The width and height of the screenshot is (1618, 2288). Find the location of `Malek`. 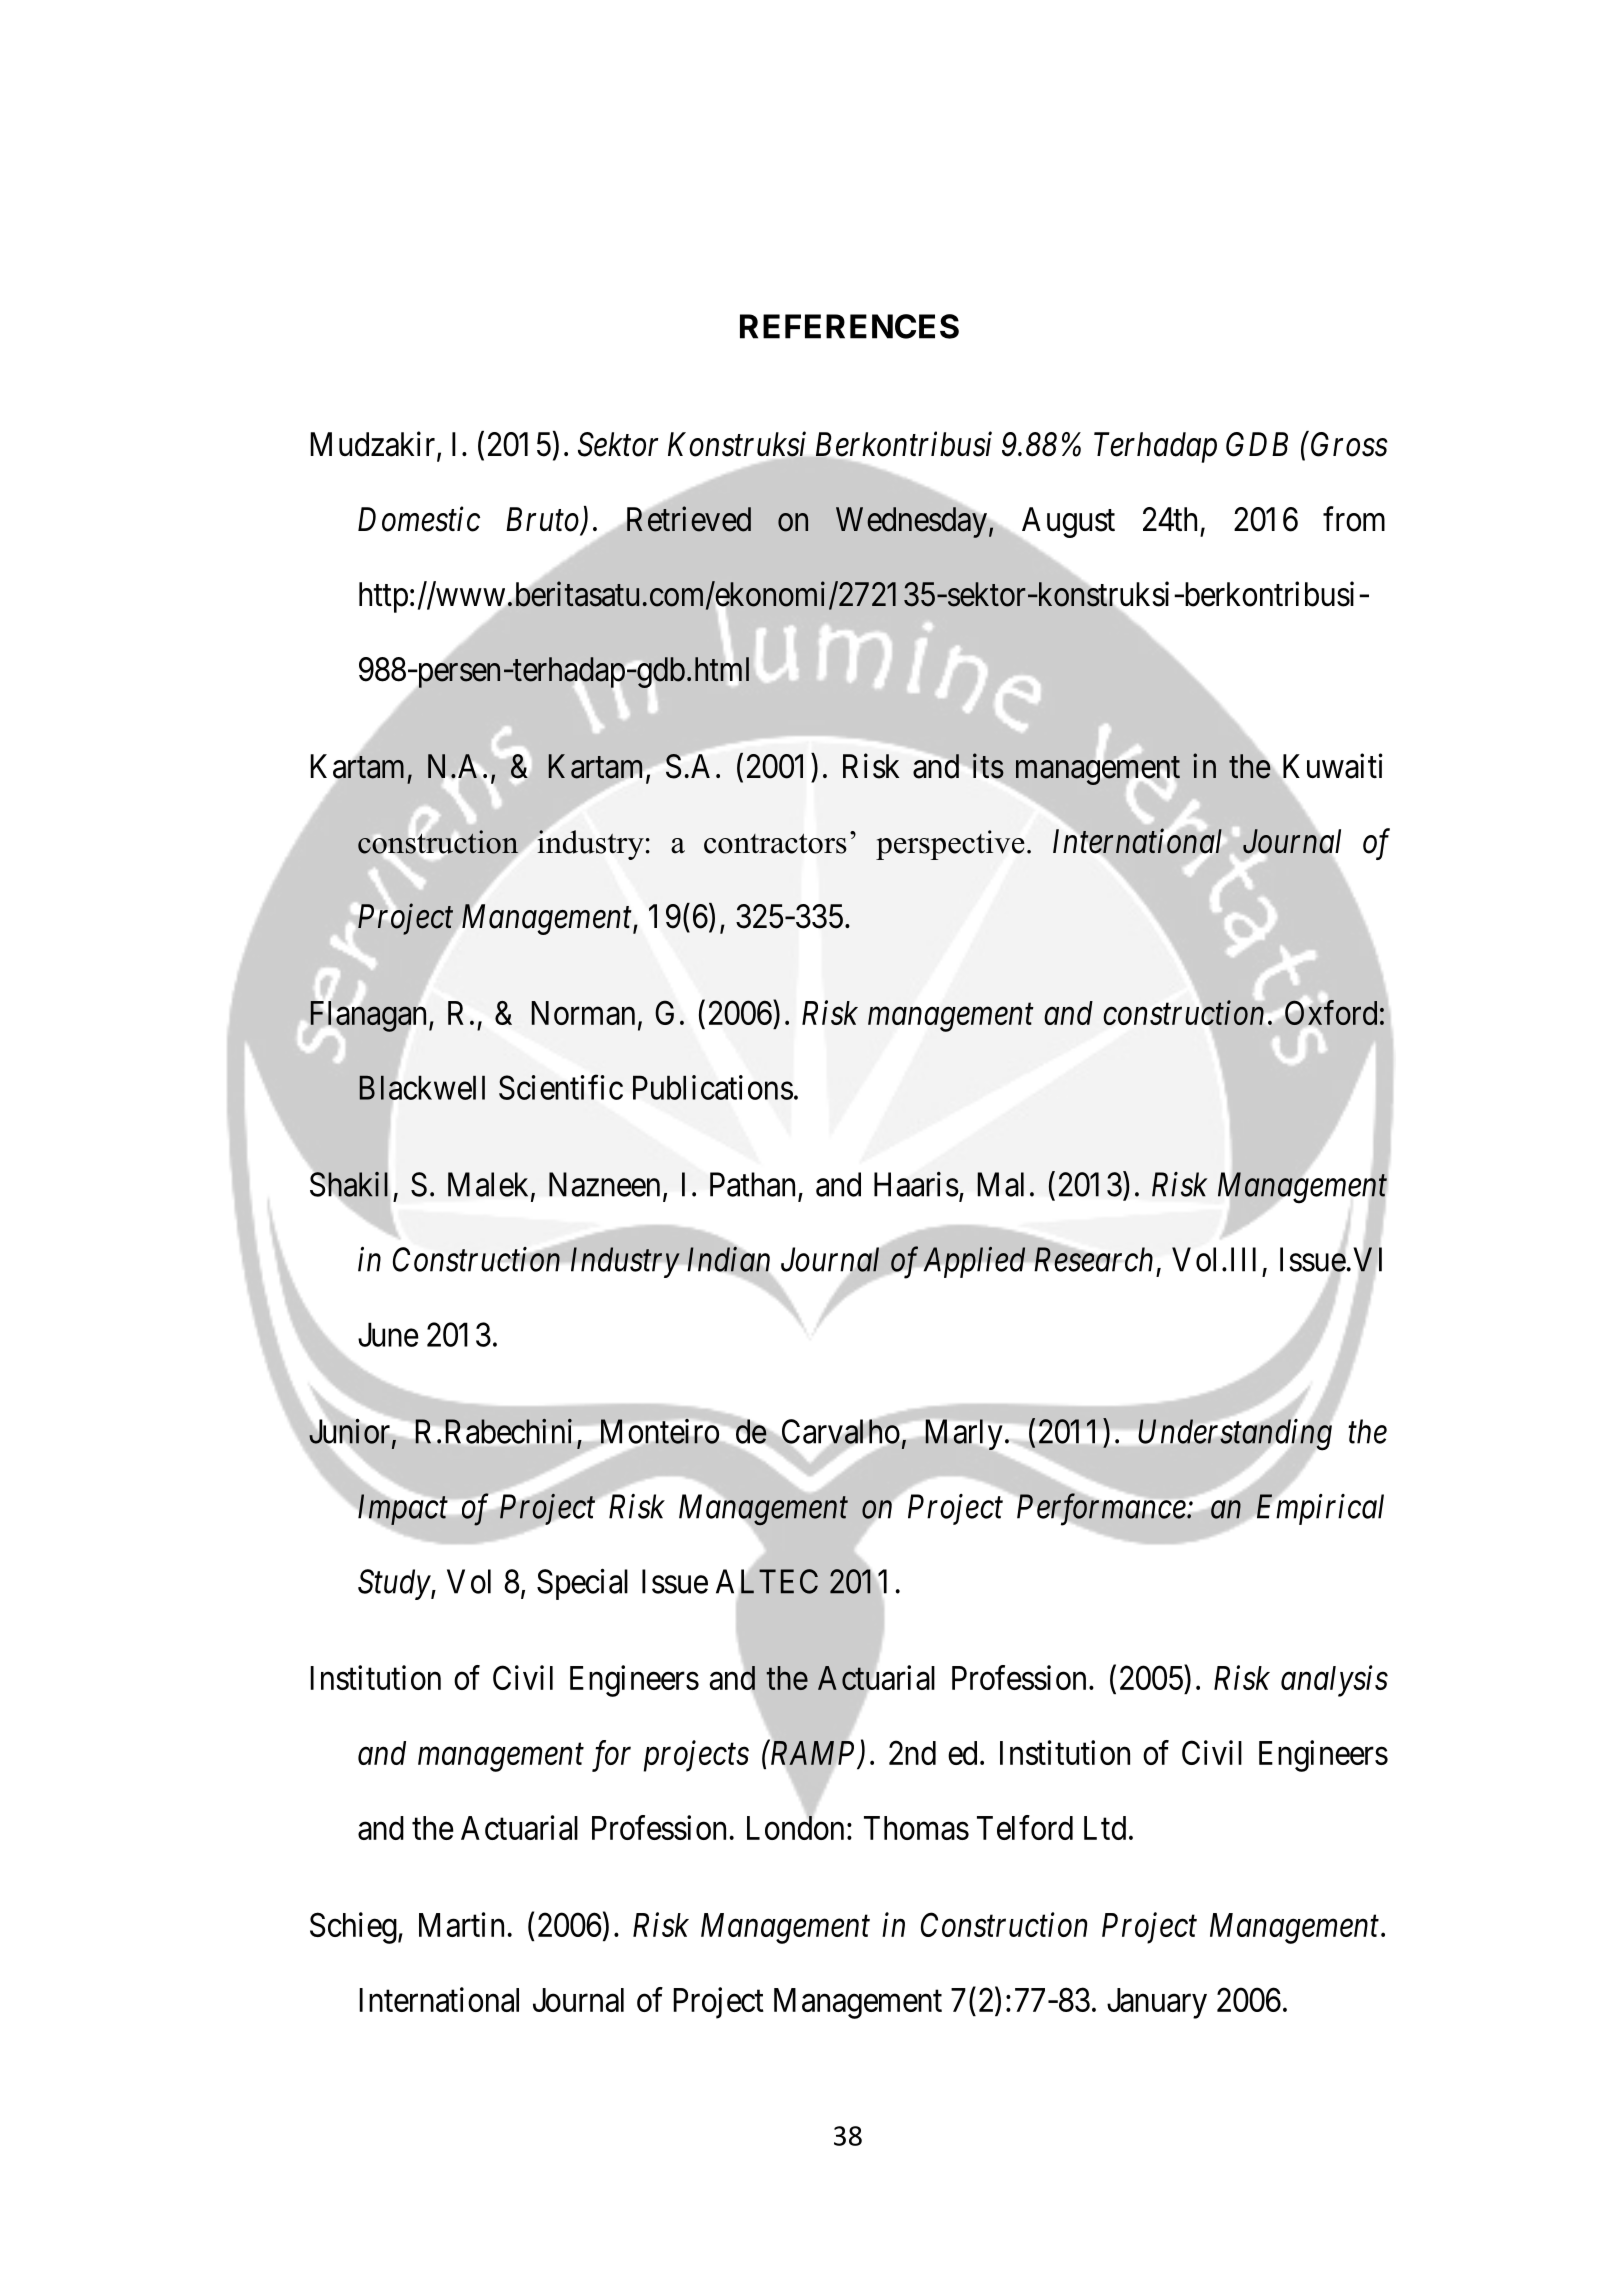

Malek is located at coordinates (490, 1185).
